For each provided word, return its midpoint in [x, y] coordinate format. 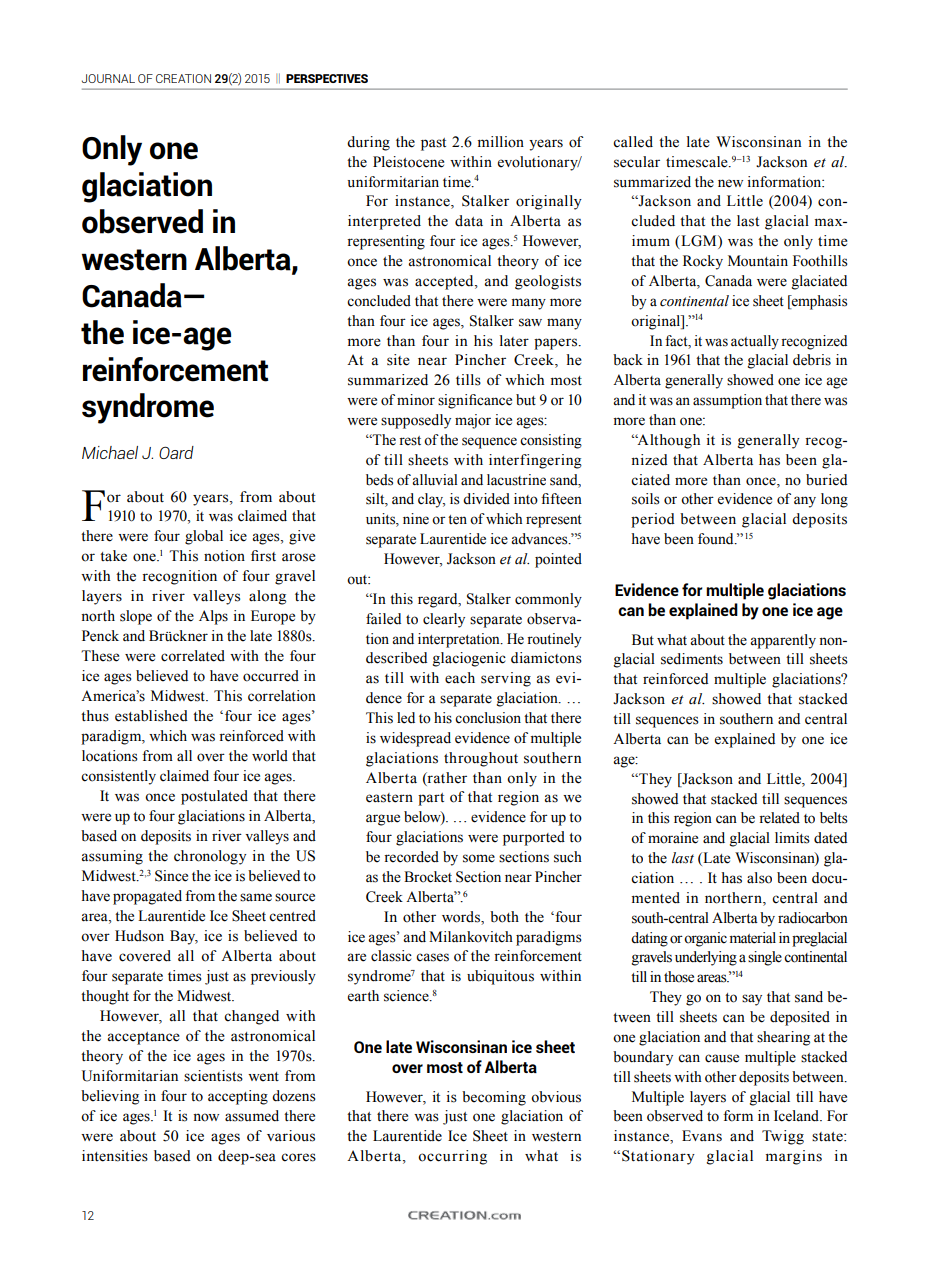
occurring [452, 1157]
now [206, 1117]
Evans [702, 1136]
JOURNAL [108, 78]
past [433, 144]
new [730, 183]
